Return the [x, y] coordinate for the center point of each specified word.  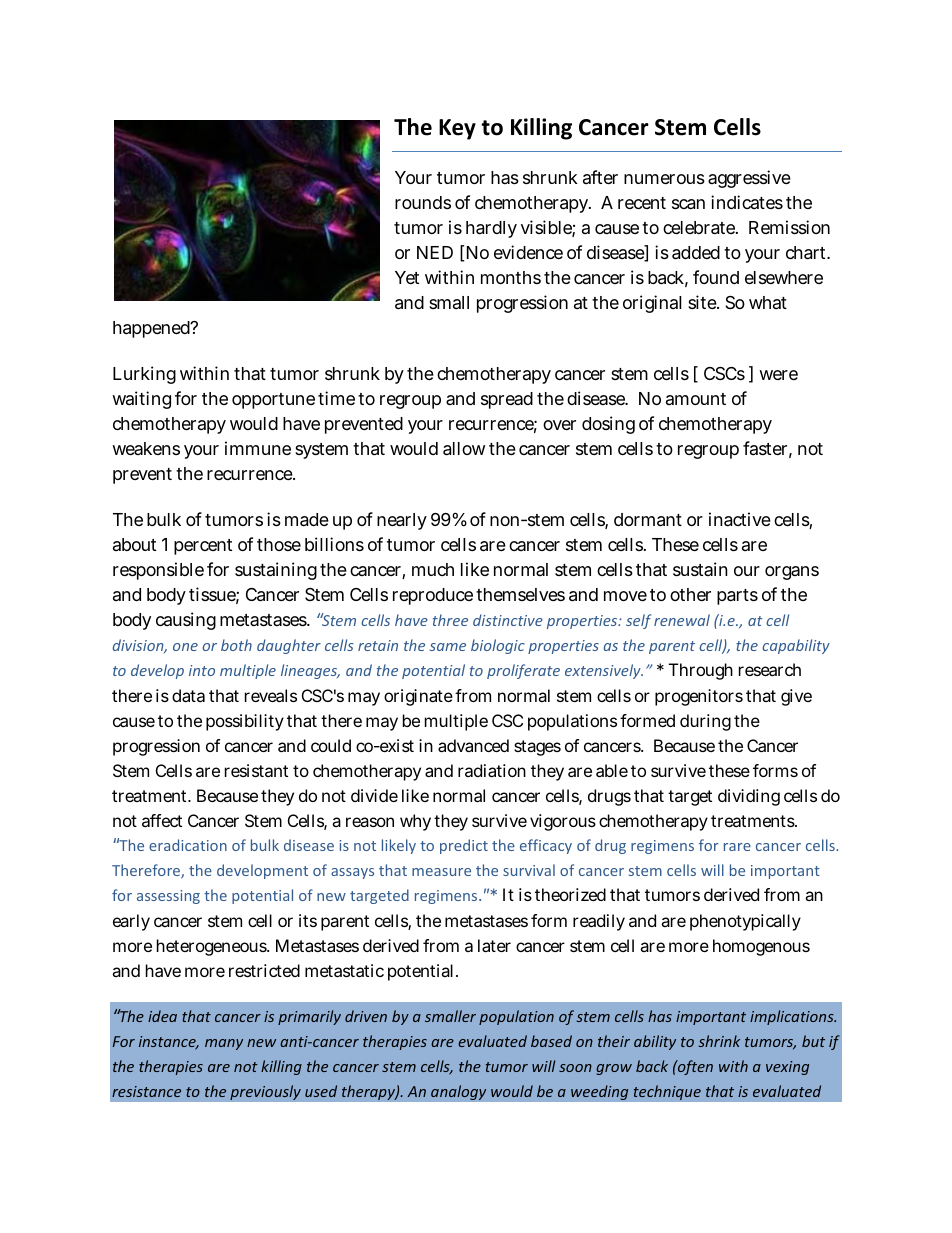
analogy [459, 1092]
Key [457, 129]
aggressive [749, 179]
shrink [719, 1041]
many [224, 1044]
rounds [423, 202]
